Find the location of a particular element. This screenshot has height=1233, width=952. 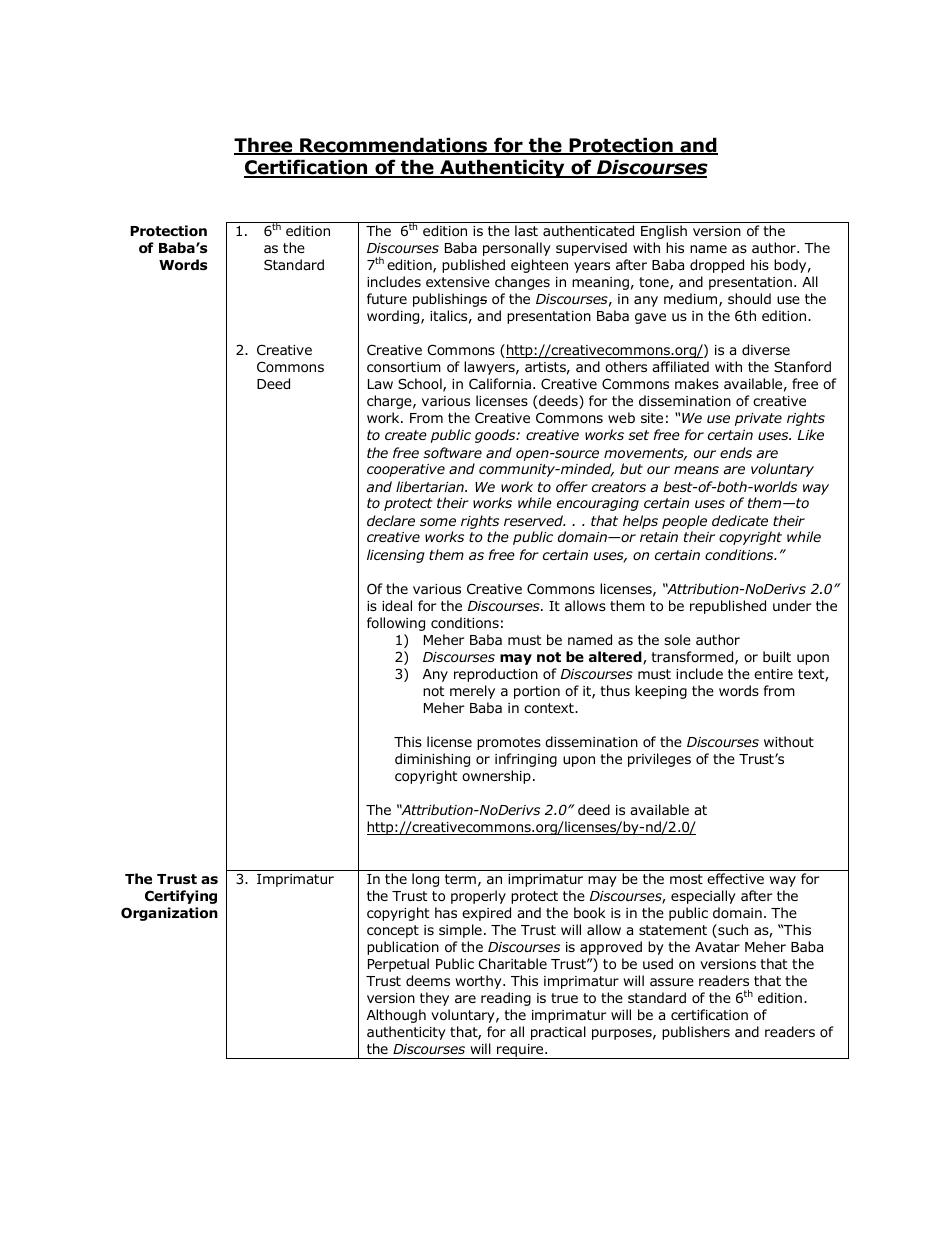

dropped is located at coordinates (717, 266).
